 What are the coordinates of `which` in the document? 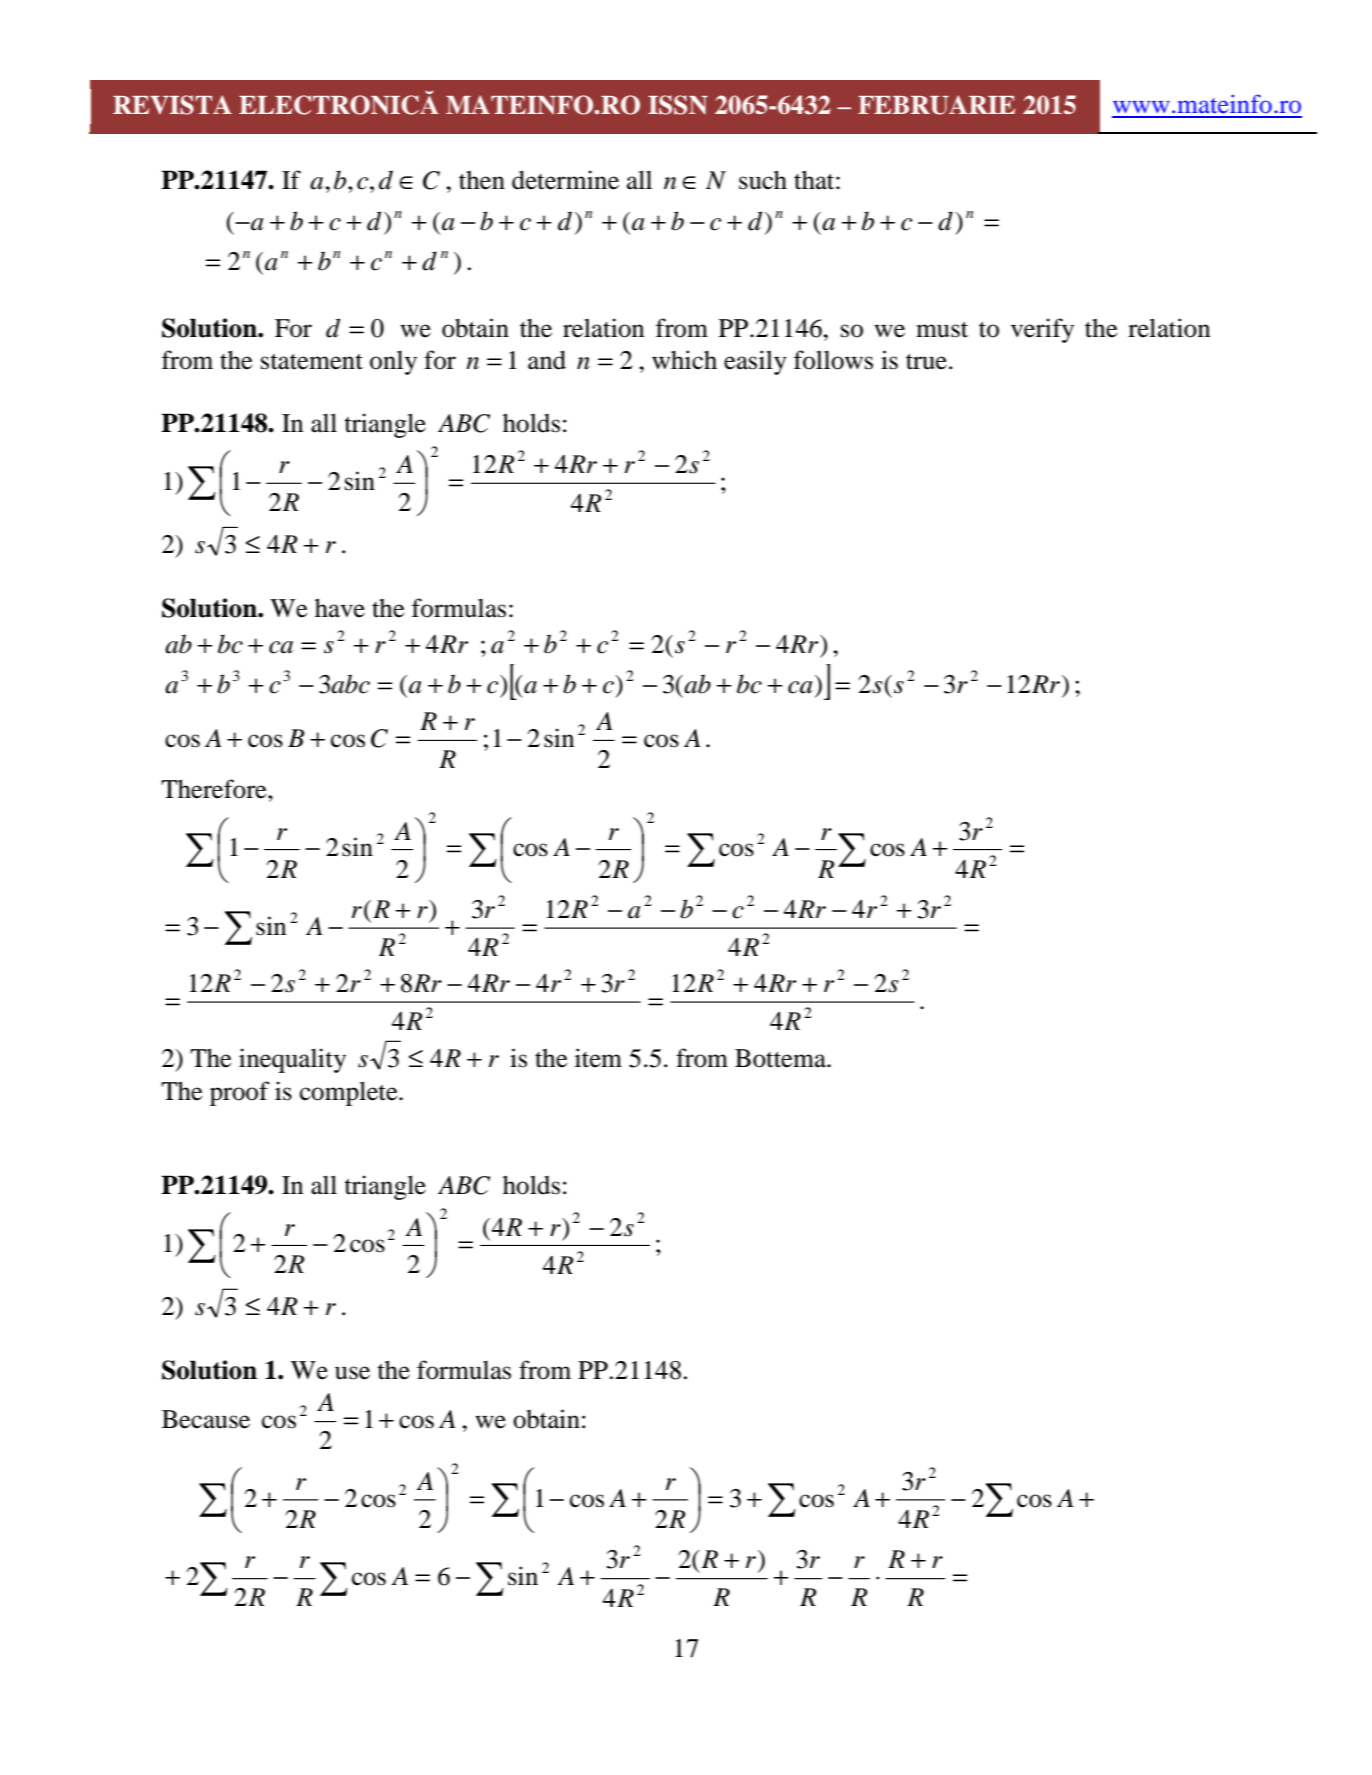 It's located at (684, 360).
